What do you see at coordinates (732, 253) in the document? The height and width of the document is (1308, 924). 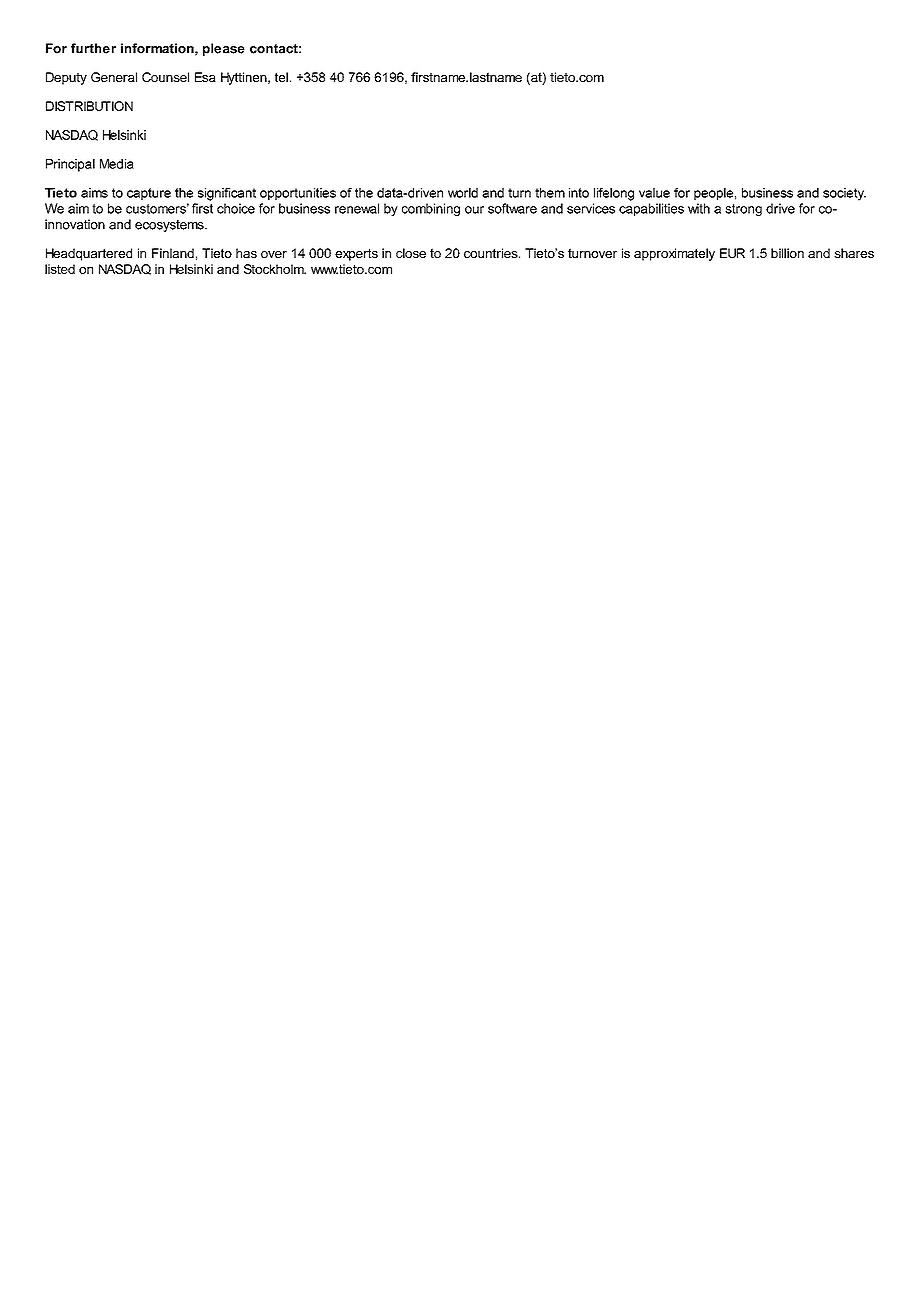 I see `EUR` at bounding box center [732, 253].
